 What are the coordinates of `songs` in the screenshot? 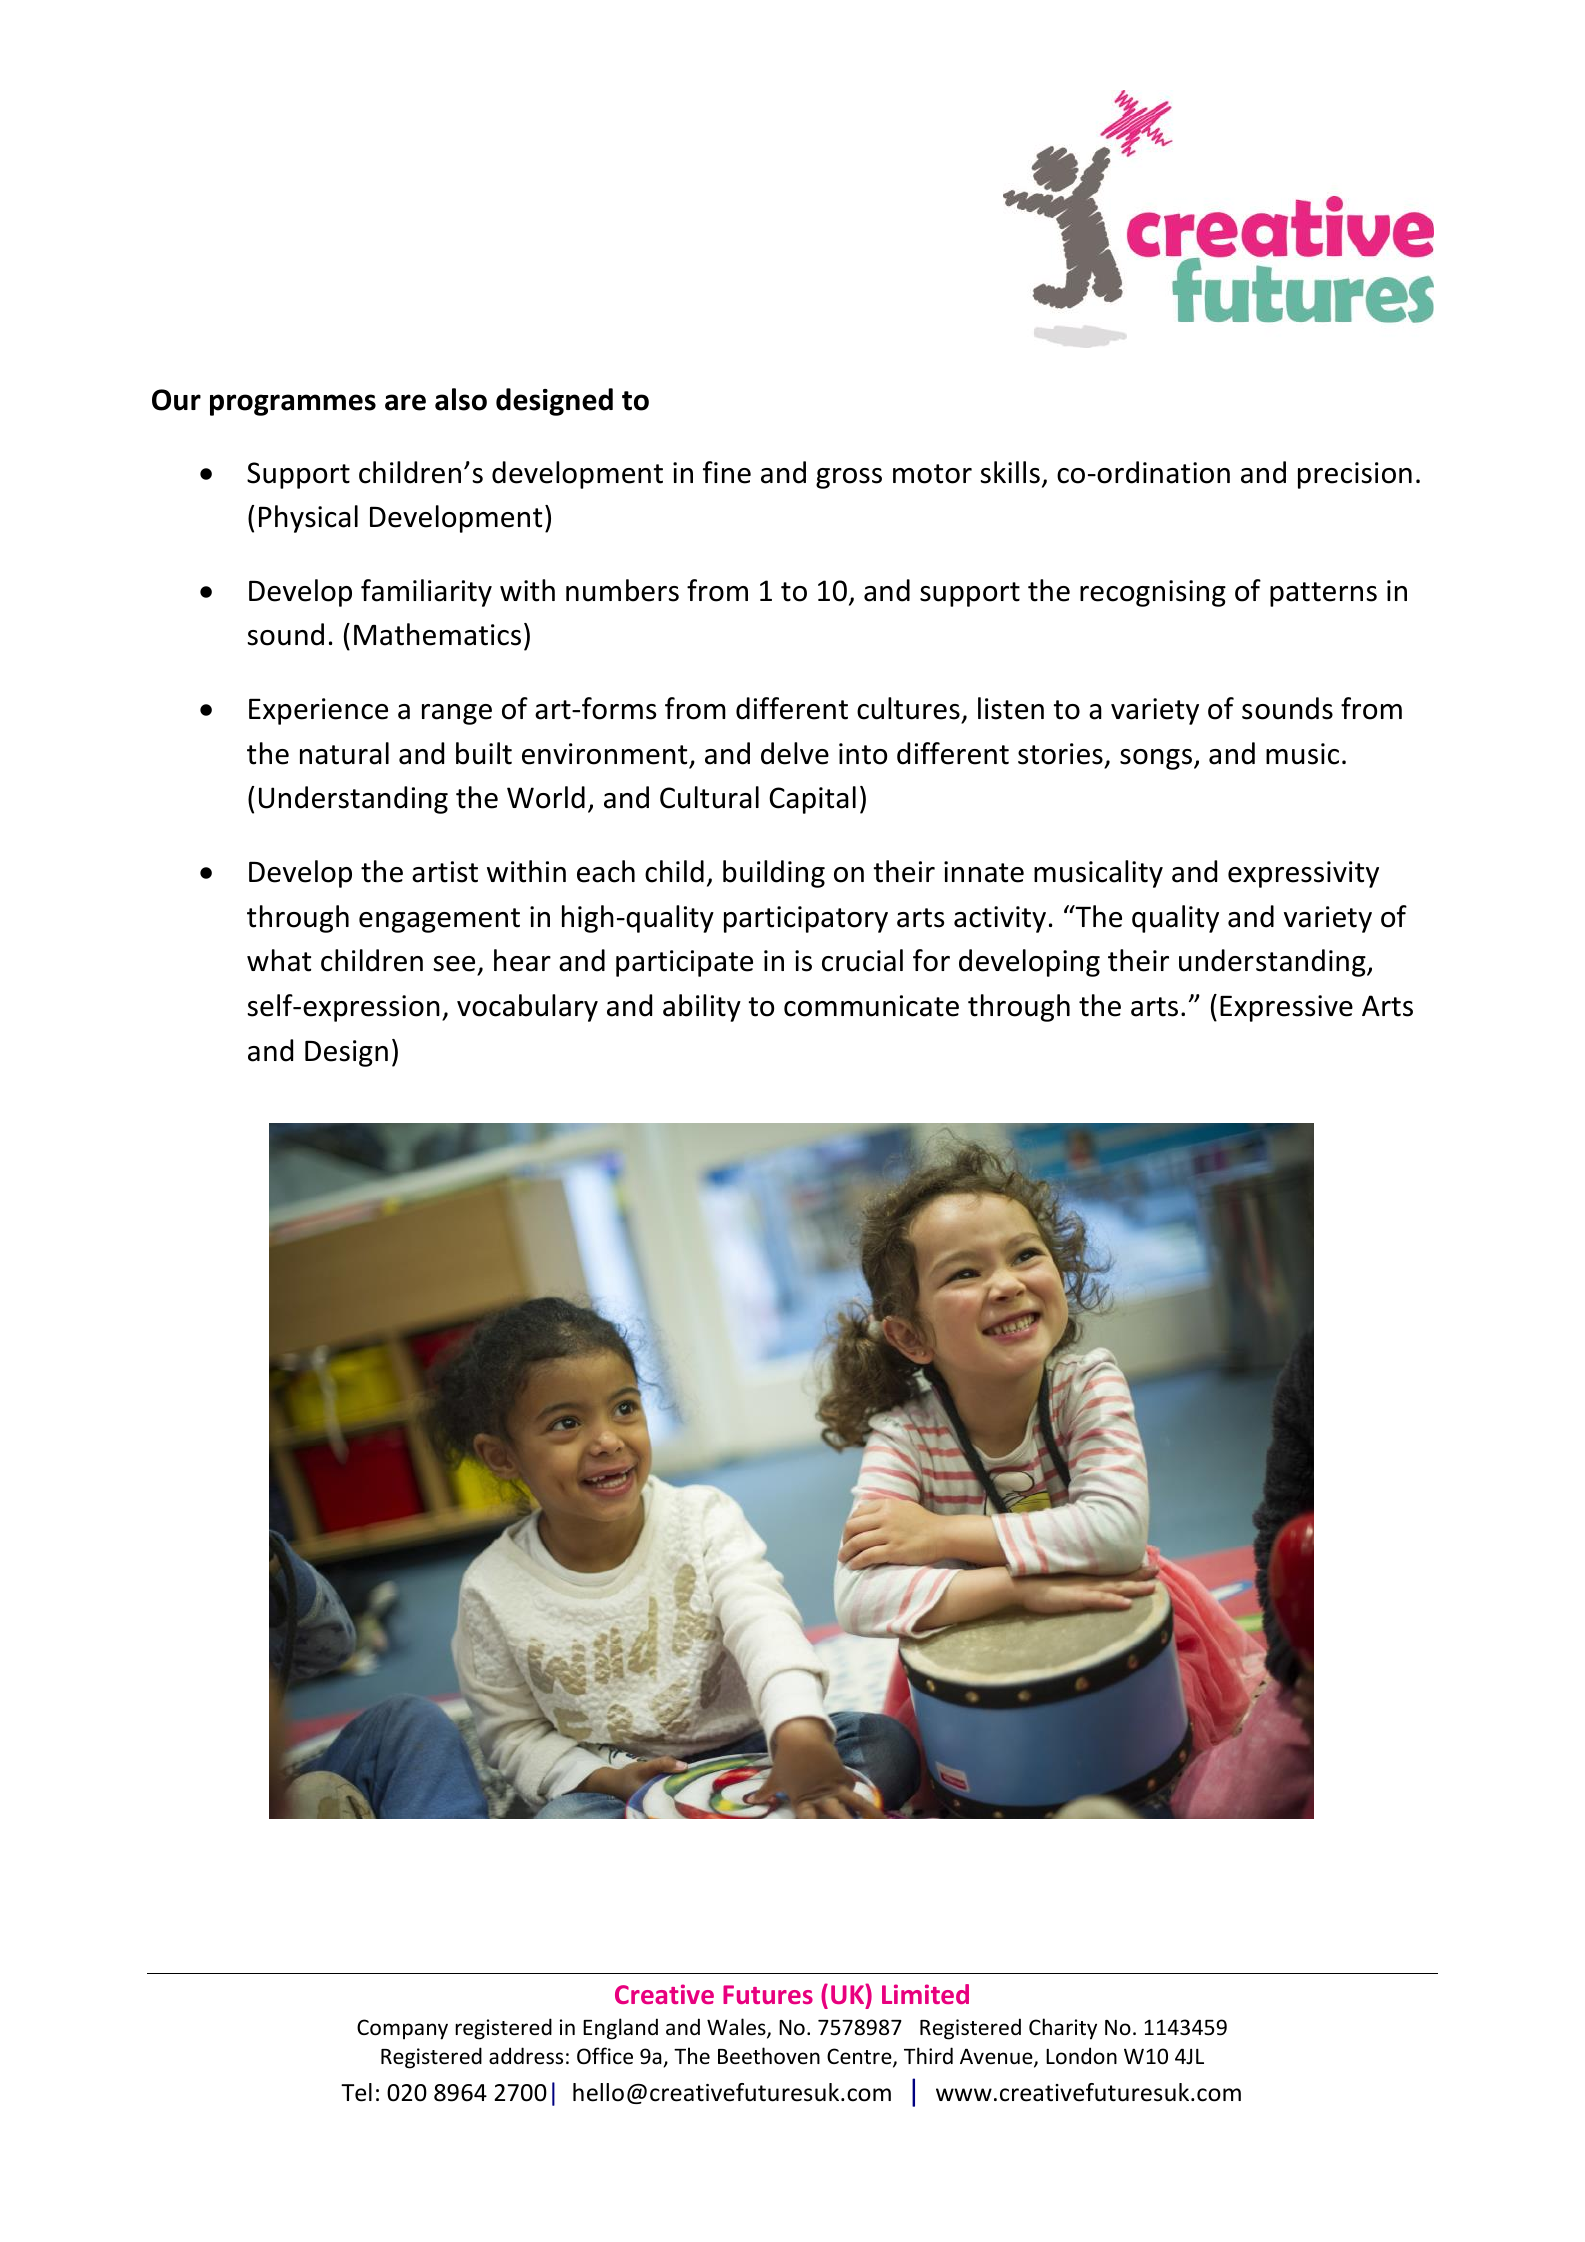 It's located at (1156, 759).
